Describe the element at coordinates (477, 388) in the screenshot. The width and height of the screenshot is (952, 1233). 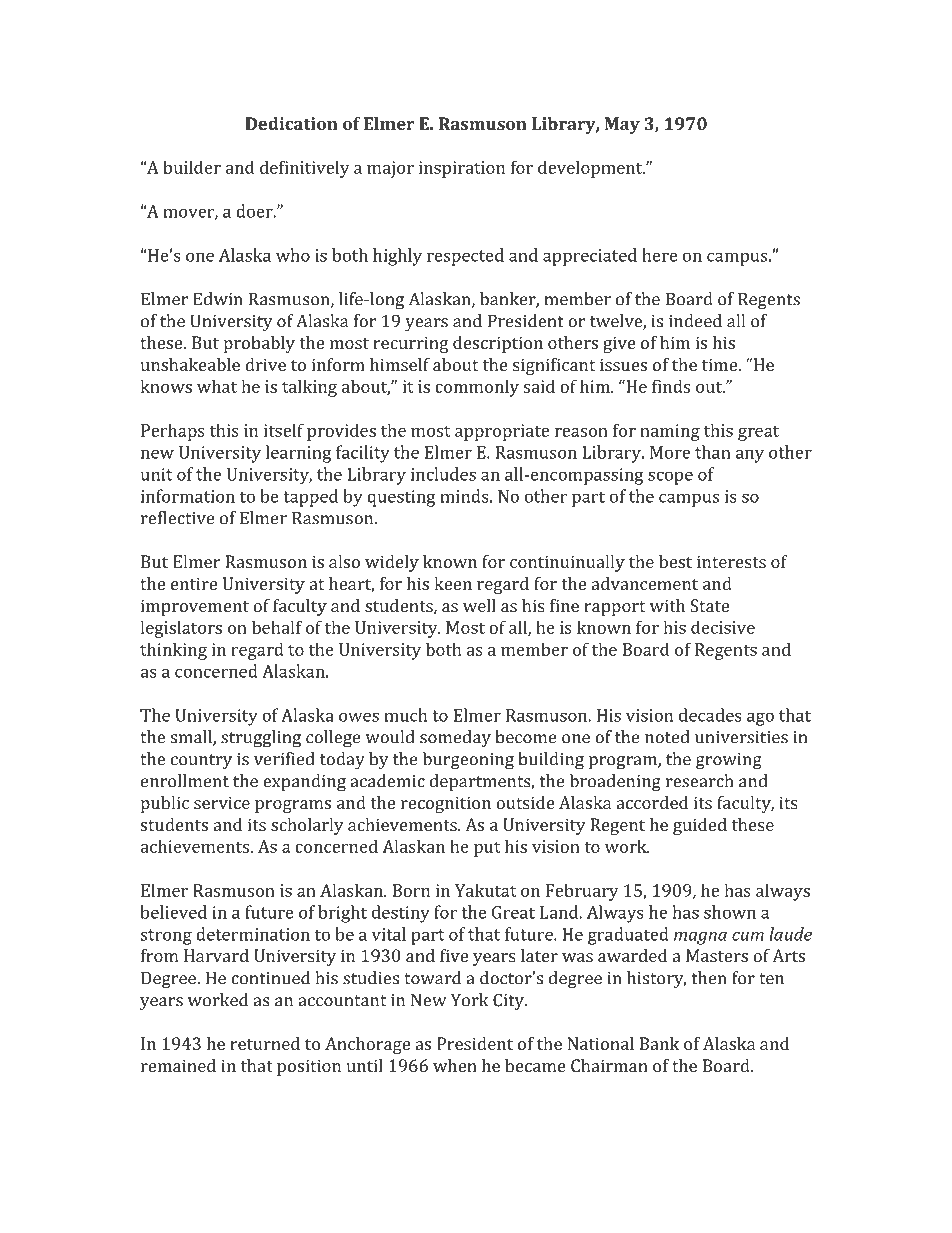
I see `commonly` at that location.
